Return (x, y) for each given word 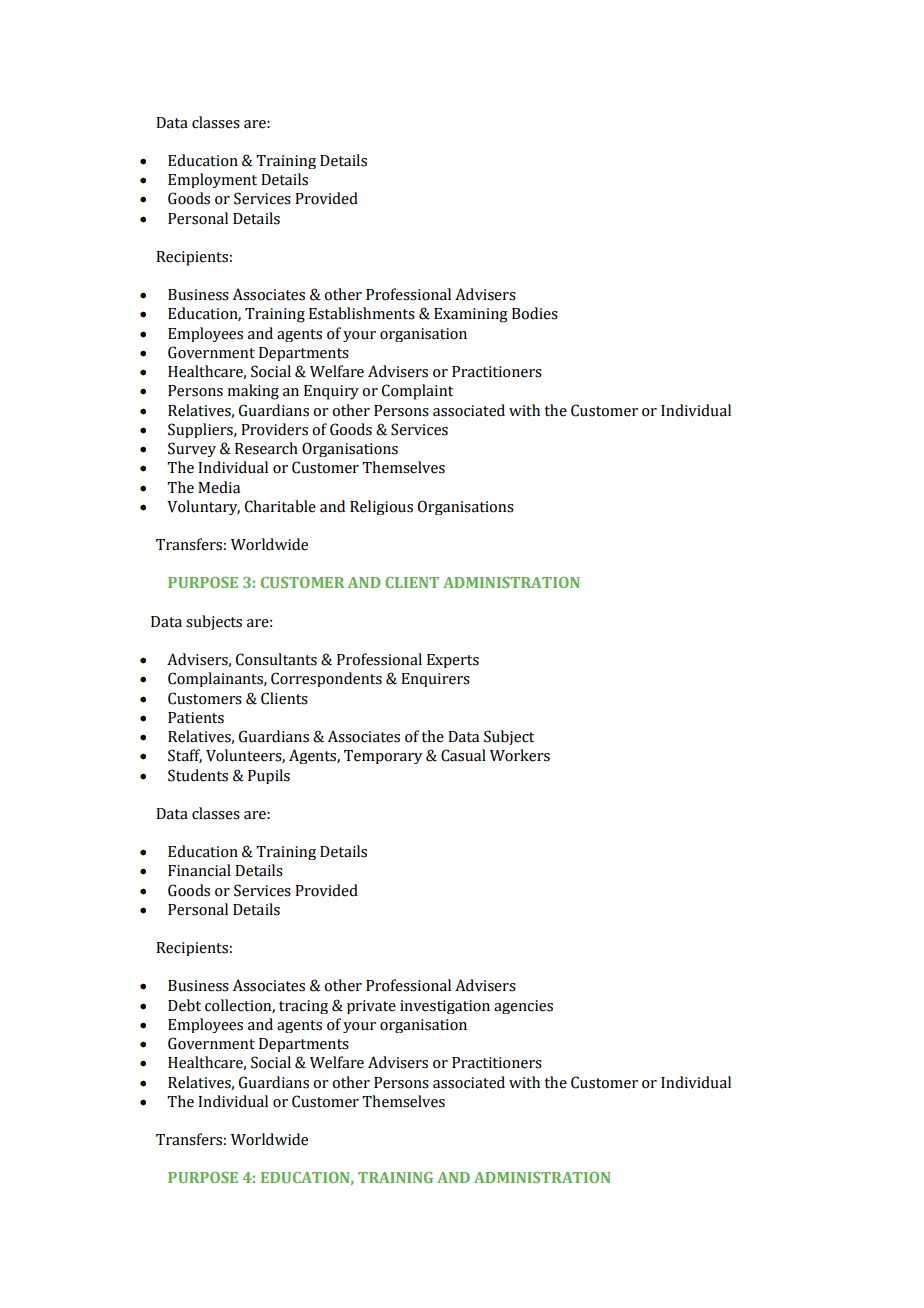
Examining (471, 315)
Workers (520, 755)
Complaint (417, 392)
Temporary (383, 757)
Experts (453, 661)
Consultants (276, 659)
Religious (381, 507)
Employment (212, 180)
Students (198, 775)
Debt (184, 1005)
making (253, 392)
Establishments (362, 313)
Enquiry (331, 392)
